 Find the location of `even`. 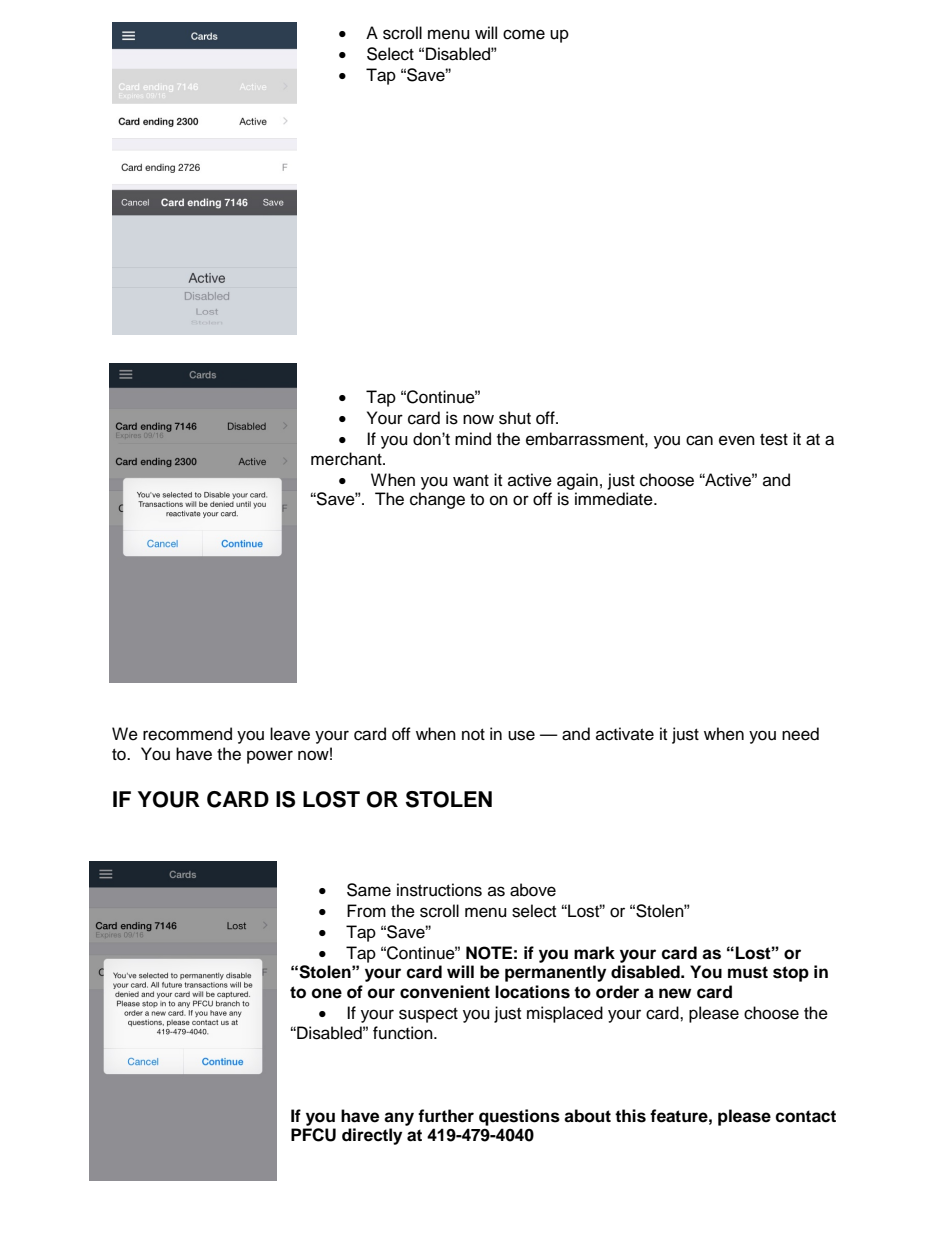

even is located at coordinates (737, 440).
